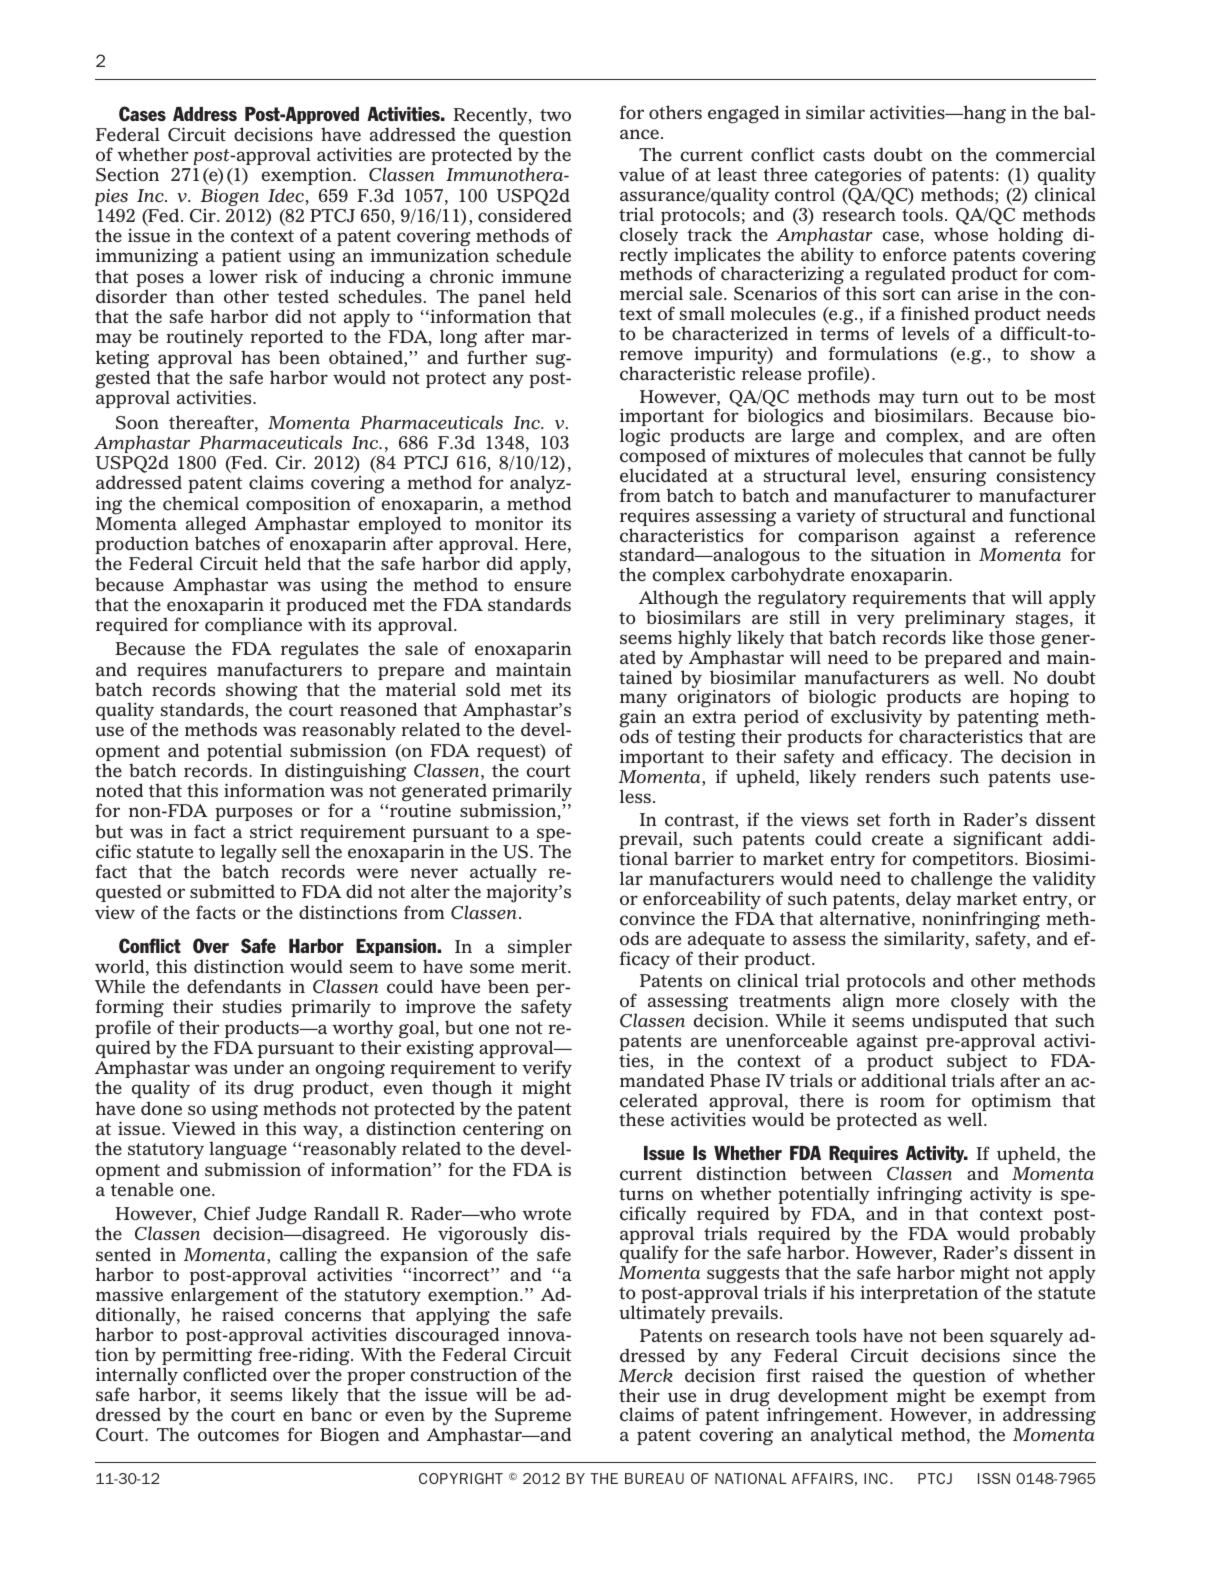  I want to click on preliminary, so click(955, 620).
